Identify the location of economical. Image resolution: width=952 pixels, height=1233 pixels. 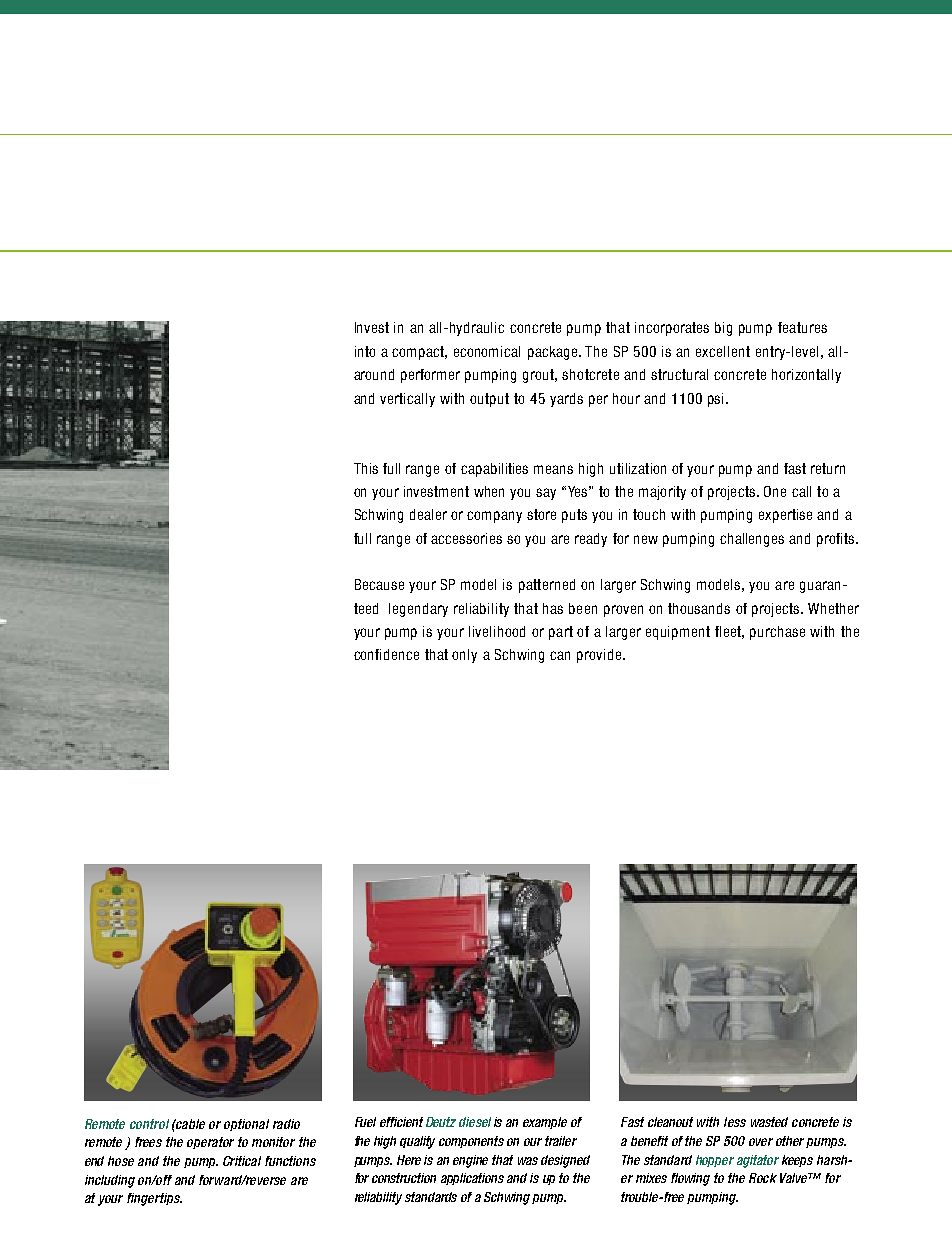
(487, 351).
